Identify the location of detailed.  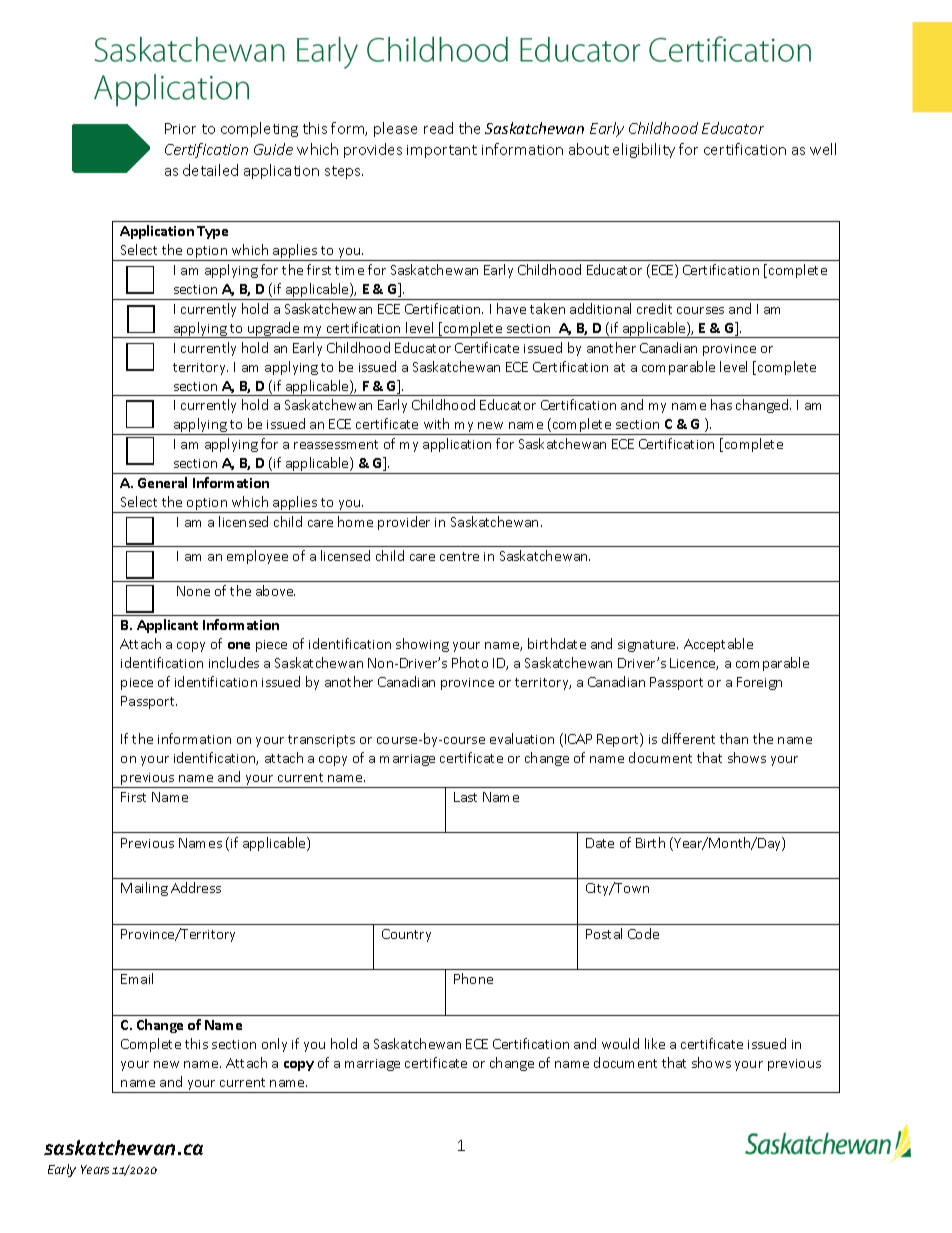
(210, 170).
